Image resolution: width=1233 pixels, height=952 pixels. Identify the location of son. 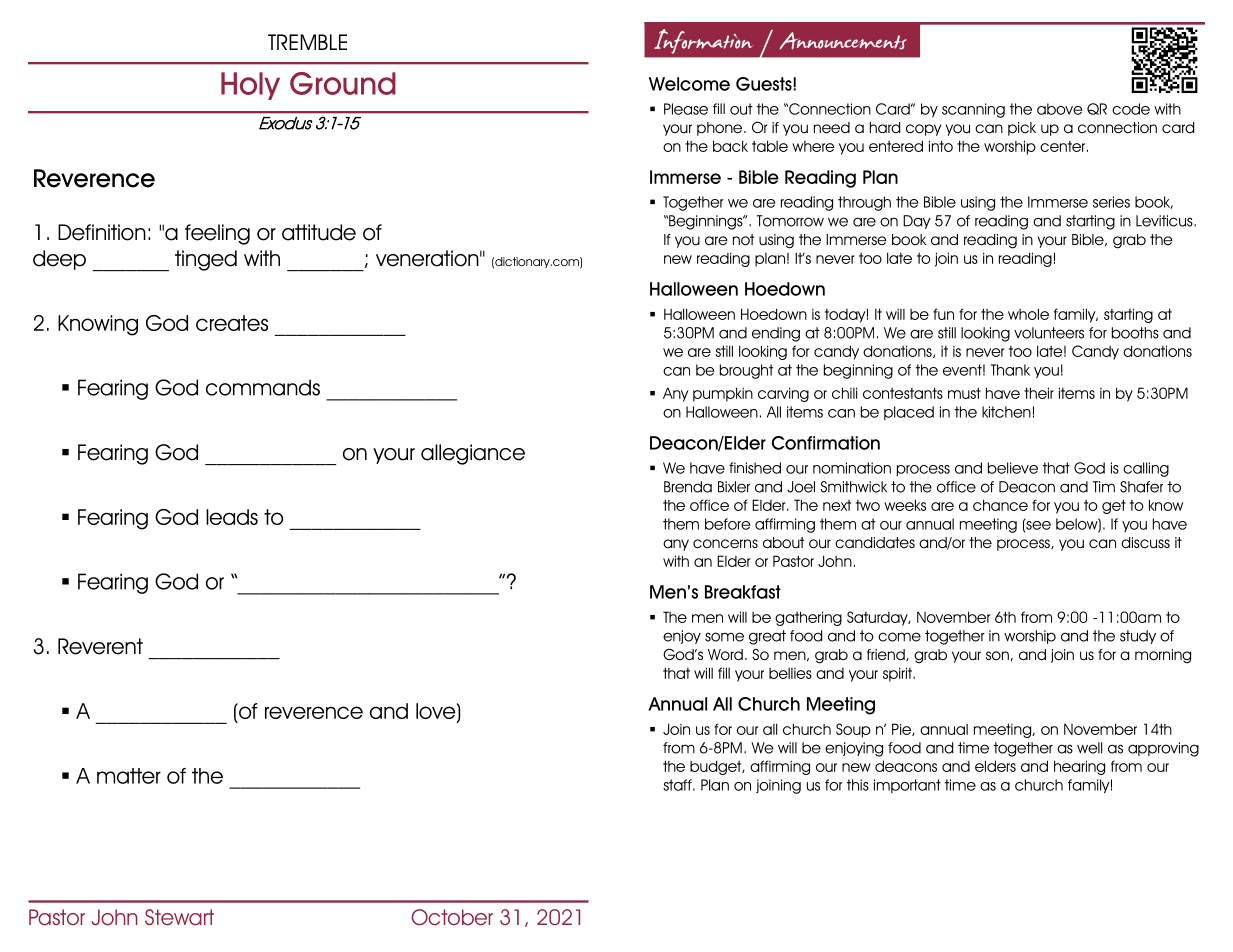
(998, 656).
